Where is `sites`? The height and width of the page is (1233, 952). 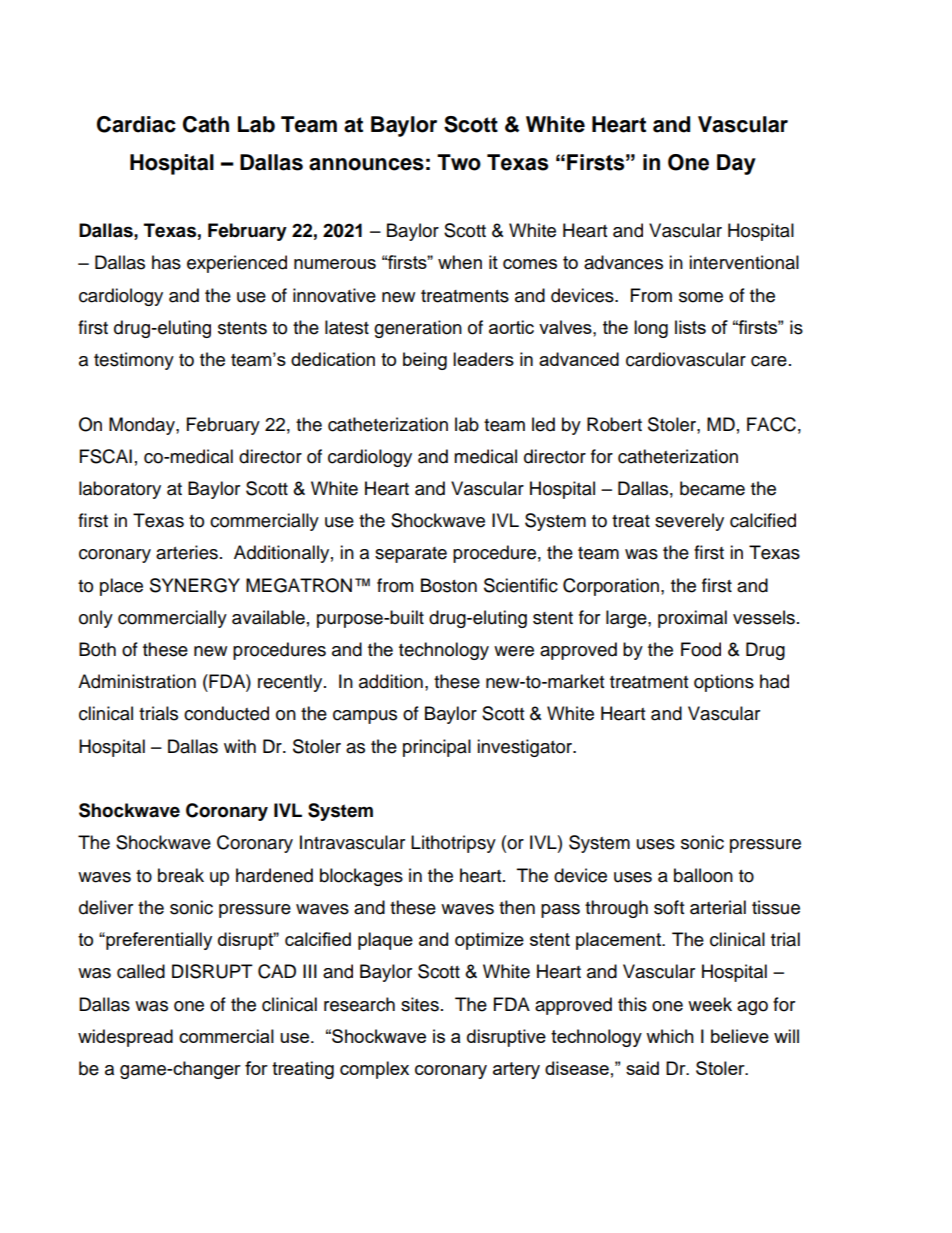
sites is located at coordinates (420, 1004).
